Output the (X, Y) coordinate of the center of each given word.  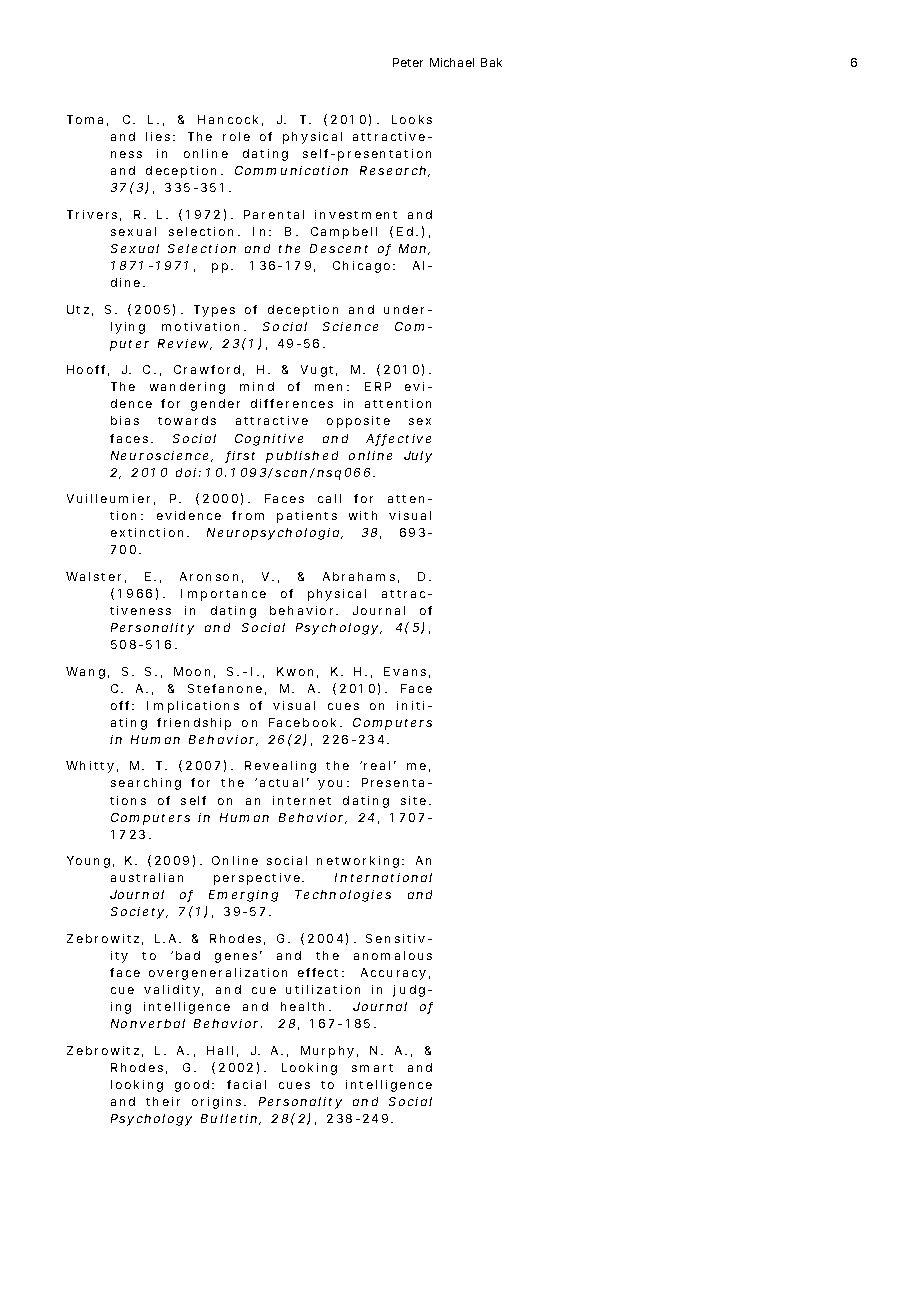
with (363, 515)
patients (307, 517)
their (163, 1101)
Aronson (209, 576)
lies (158, 136)
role (236, 136)
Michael (452, 62)
